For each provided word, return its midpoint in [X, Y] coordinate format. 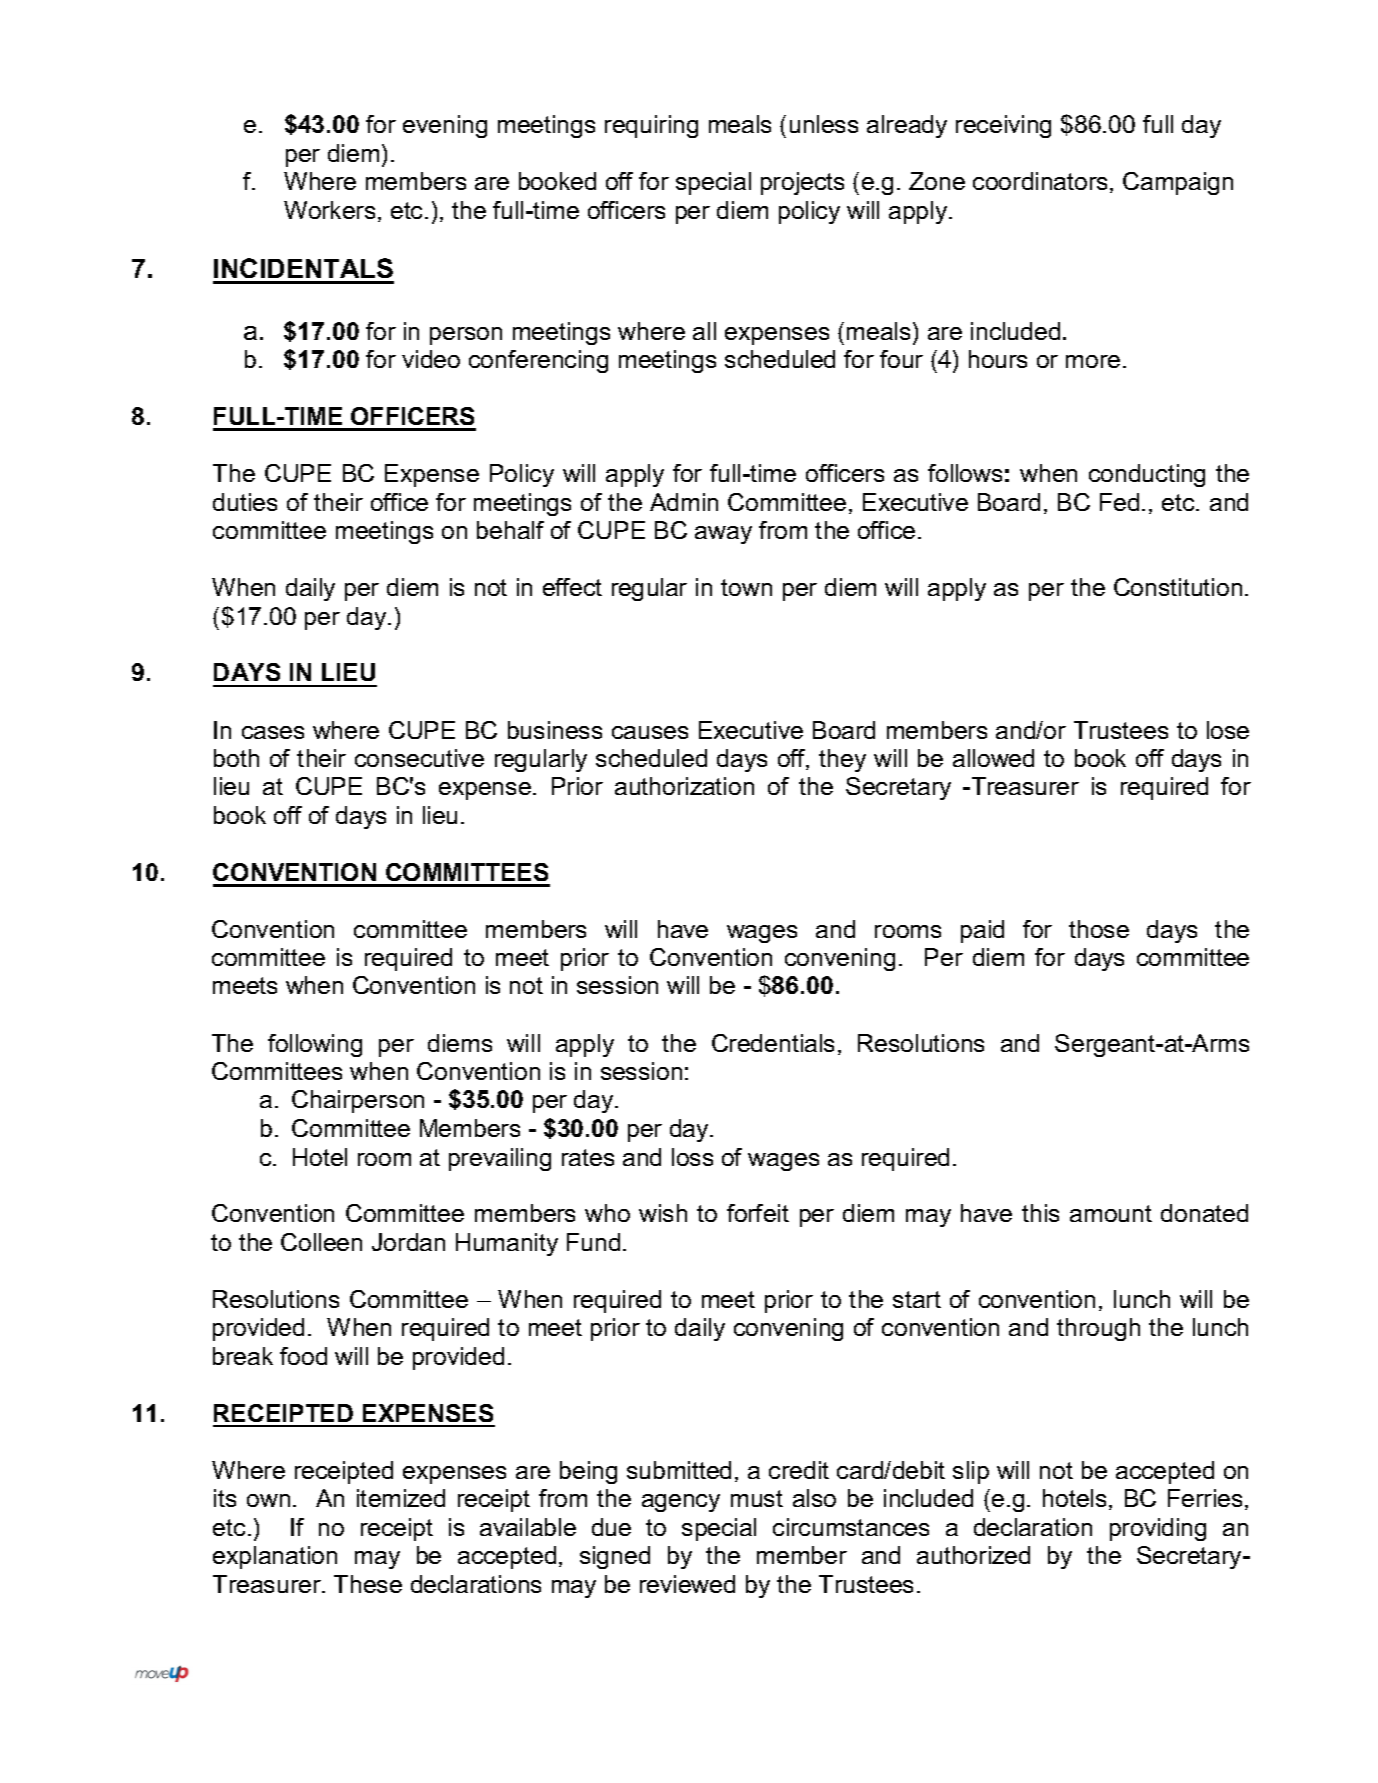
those [1099, 929]
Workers [329, 210]
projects [802, 183]
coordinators [1042, 182]
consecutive [419, 758]
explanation [275, 1557]
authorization [684, 786]
